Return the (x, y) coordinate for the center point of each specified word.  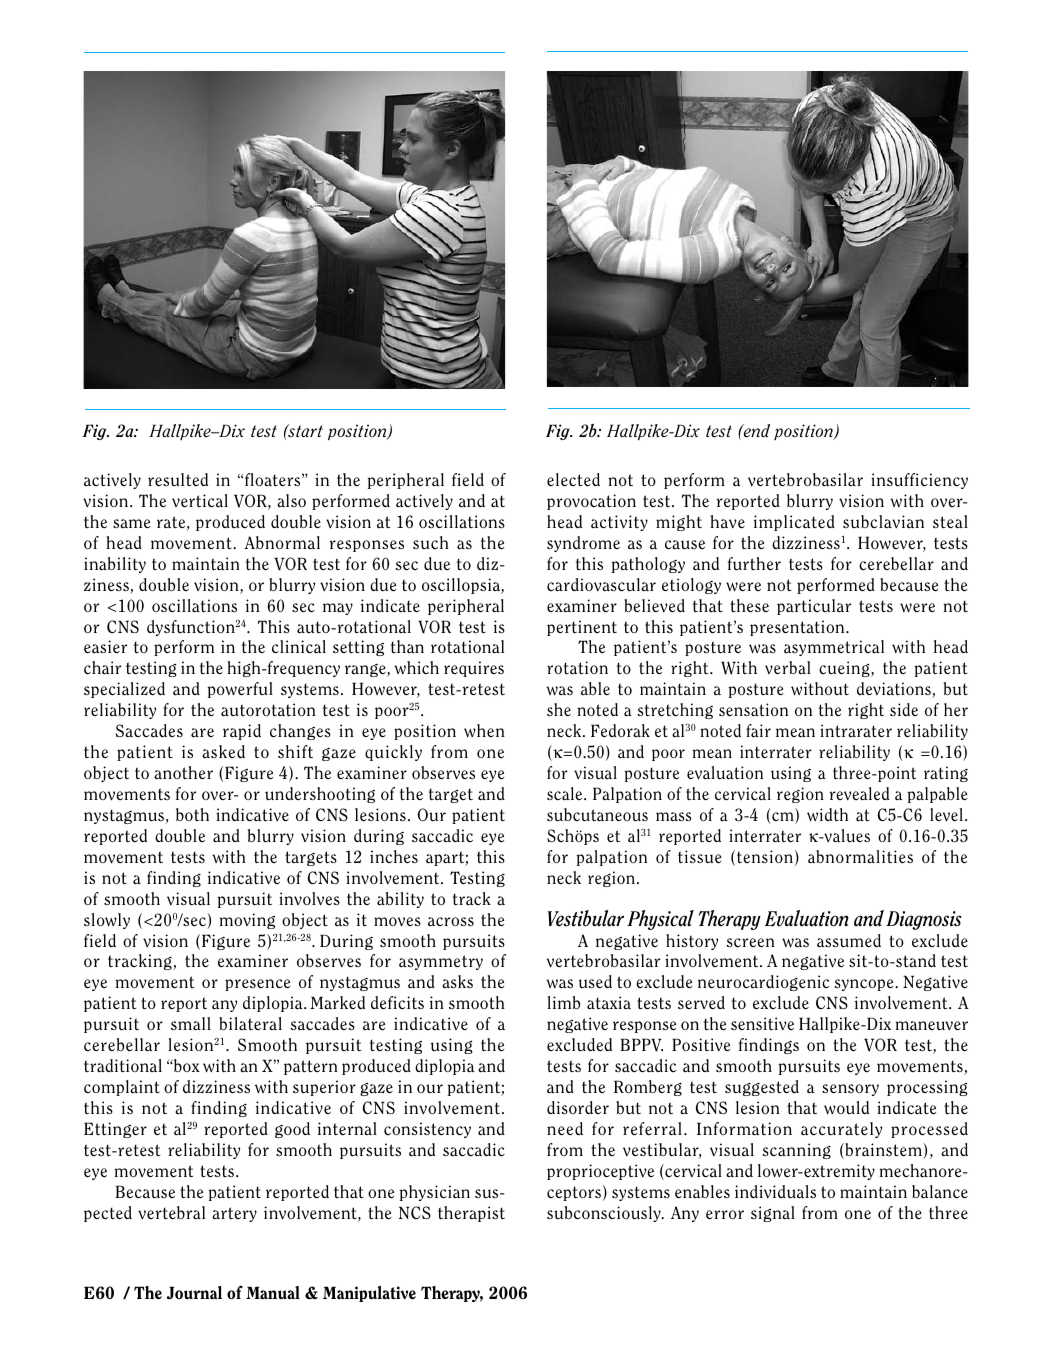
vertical (200, 501)
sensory (850, 1090)
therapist (471, 1214)
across (451, 922)
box (186, 1065)
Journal (194, 1292)
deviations (895, 690)
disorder (578, 1108)
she (559, 709)
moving (247, 921)
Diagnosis (923, 920)
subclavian (883, 522)
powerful (240, 690)
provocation (591, 502)
